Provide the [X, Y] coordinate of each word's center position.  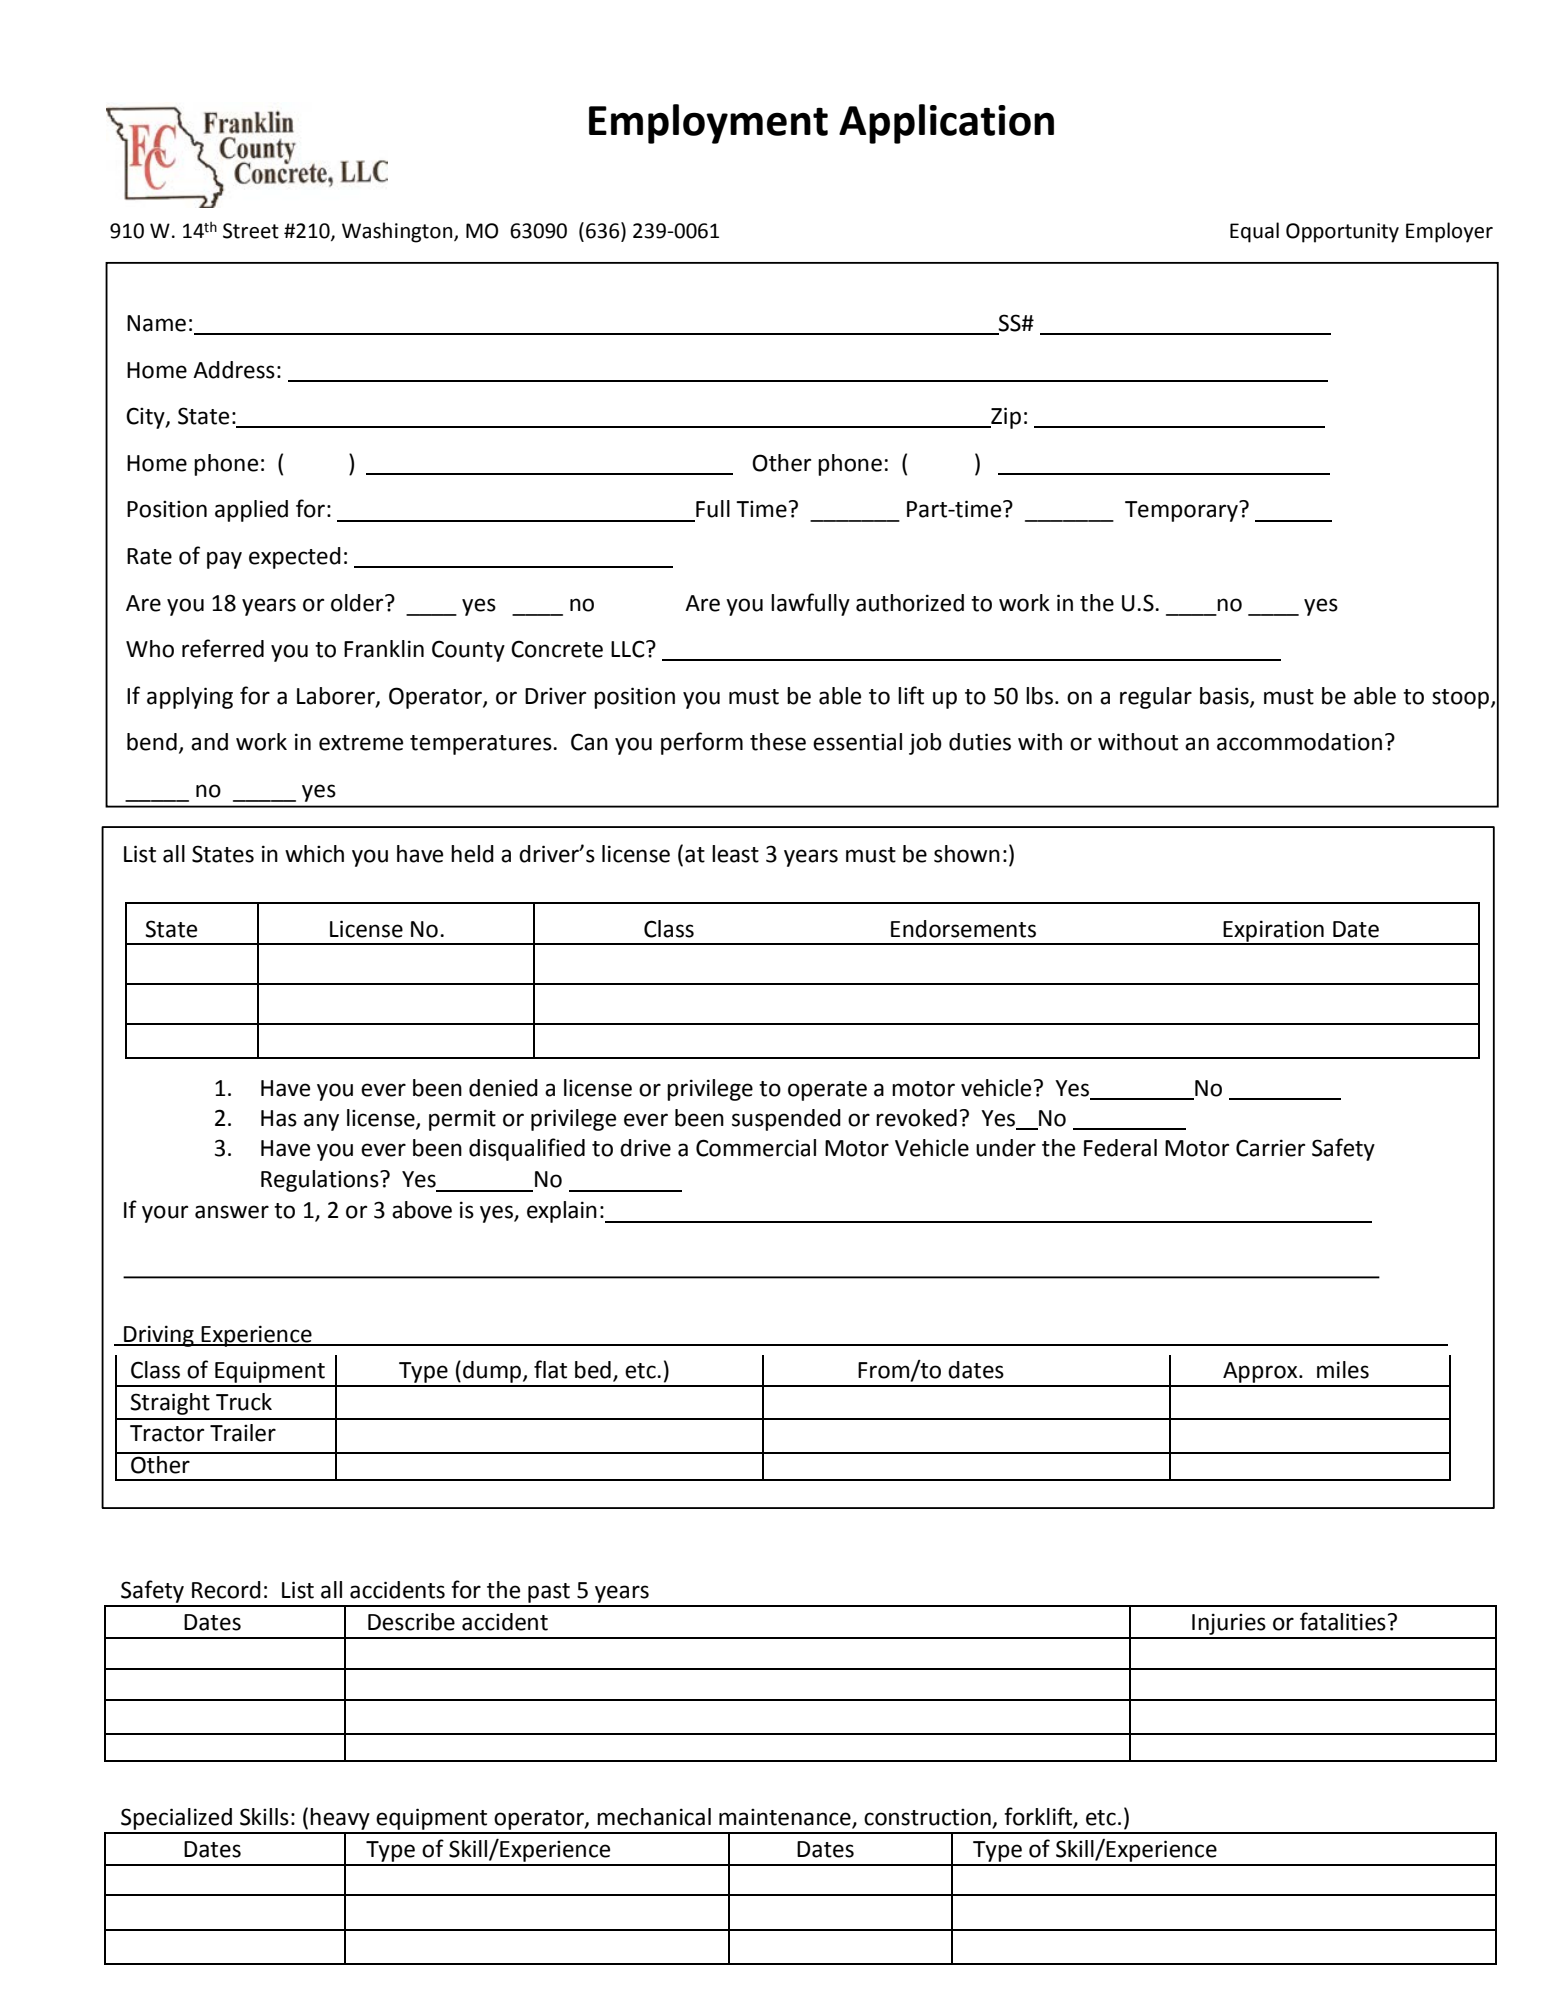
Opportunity [1342, 233]
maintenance [785, 1817]
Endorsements [963, 929]
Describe [411, 1622]
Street [251, 231]
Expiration [1273, 932]
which [314, 854]
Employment [708, 124]
